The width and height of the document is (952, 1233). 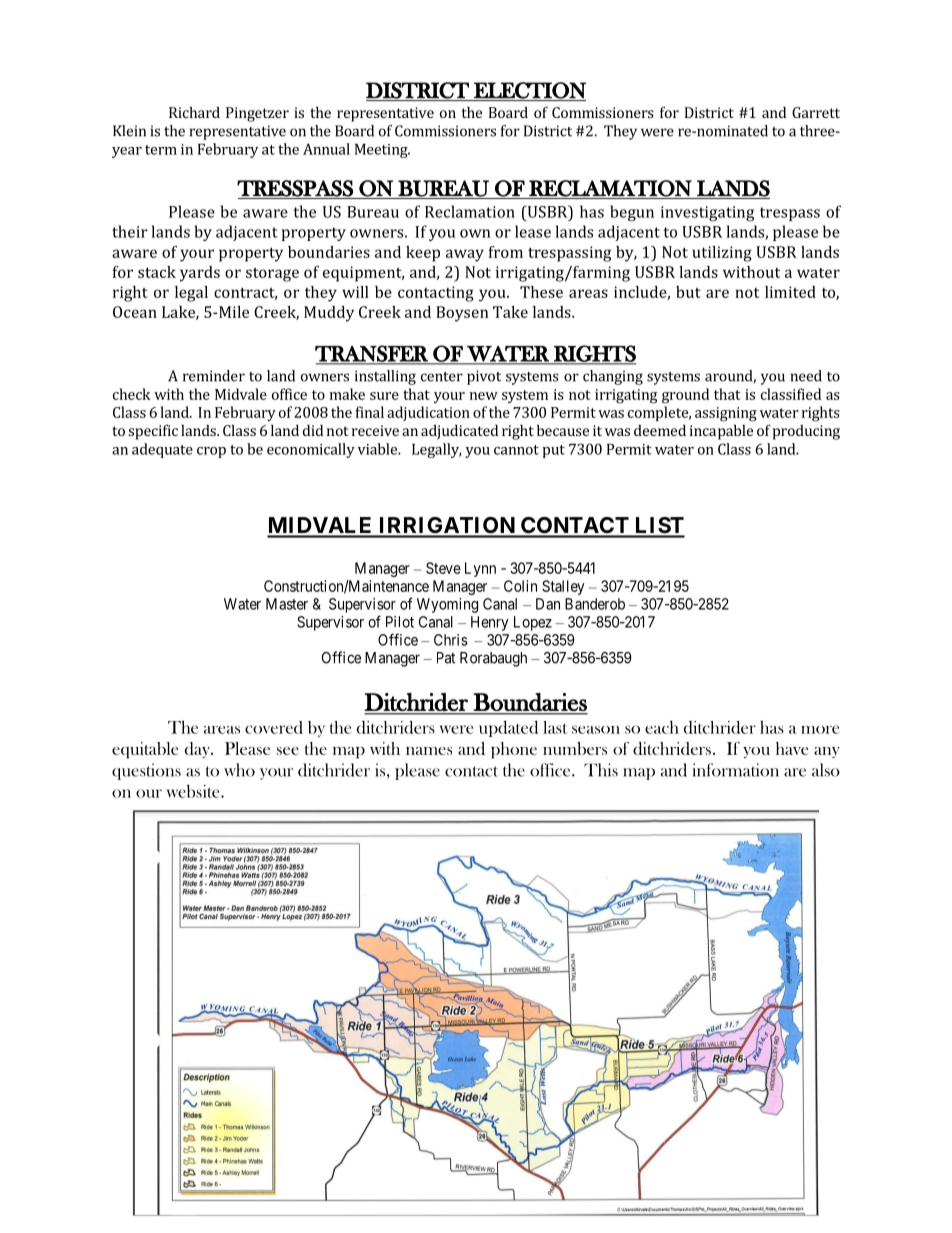 I want to click on pivot, so click(x=484, y=377).
